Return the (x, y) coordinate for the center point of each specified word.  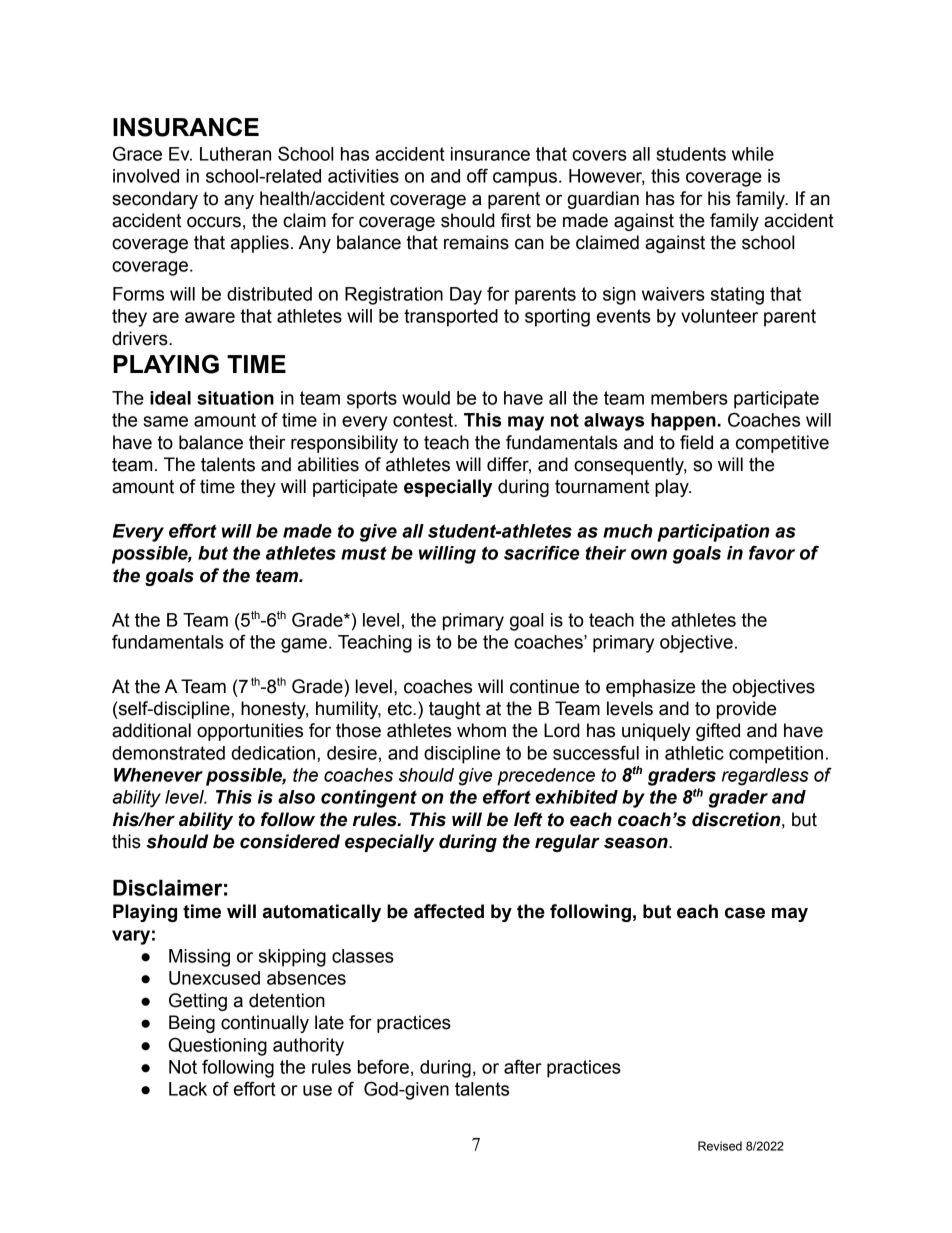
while (753, 154)
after (523, 1066)
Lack (188, 1089)
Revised (720, 1146)
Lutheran (235, 154)
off (477, 175)
